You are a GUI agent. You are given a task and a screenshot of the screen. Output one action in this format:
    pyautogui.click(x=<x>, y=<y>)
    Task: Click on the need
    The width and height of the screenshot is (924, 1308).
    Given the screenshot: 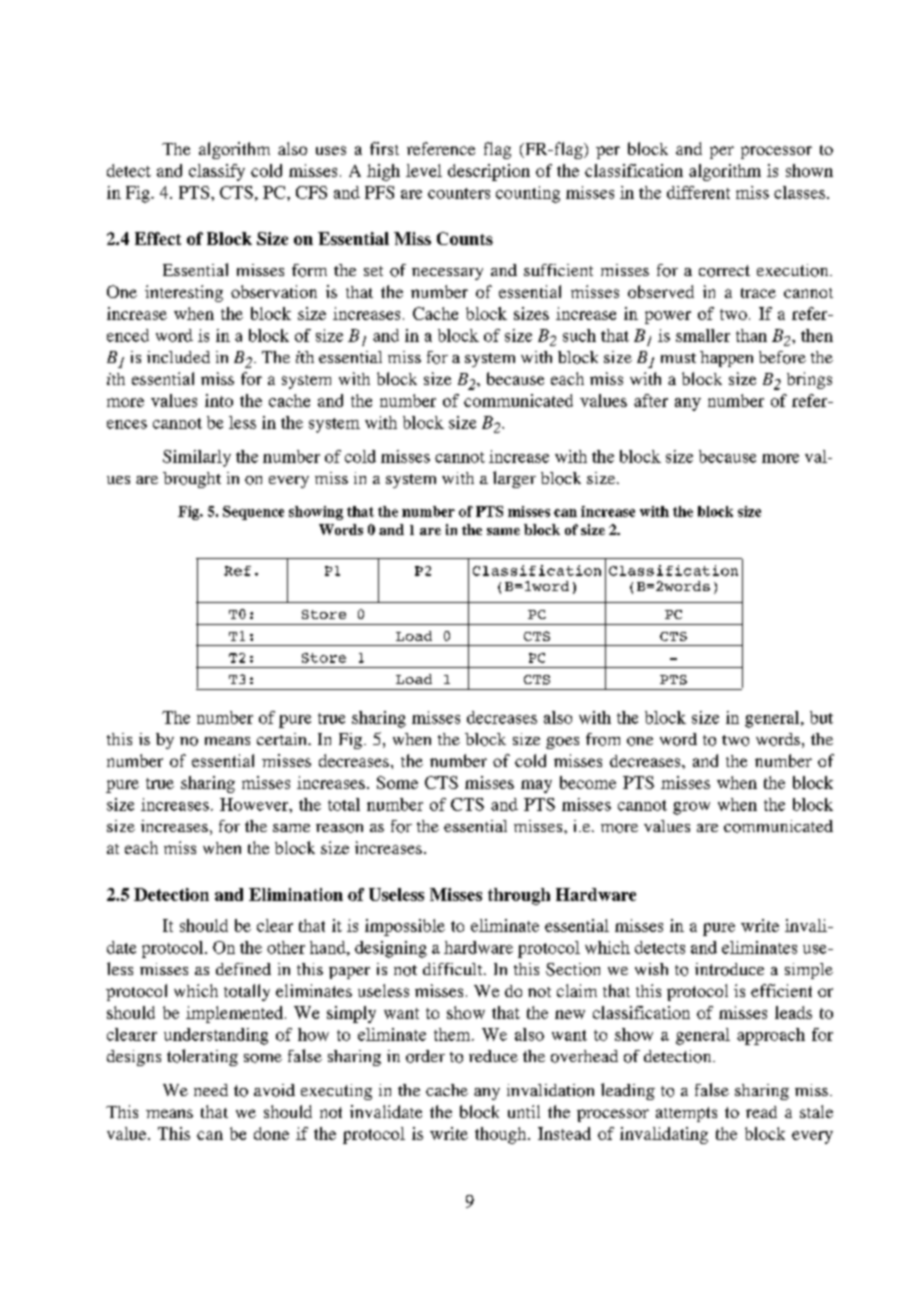 What is the action you would take?
    pyautogui.click(x=211, y=1090)
